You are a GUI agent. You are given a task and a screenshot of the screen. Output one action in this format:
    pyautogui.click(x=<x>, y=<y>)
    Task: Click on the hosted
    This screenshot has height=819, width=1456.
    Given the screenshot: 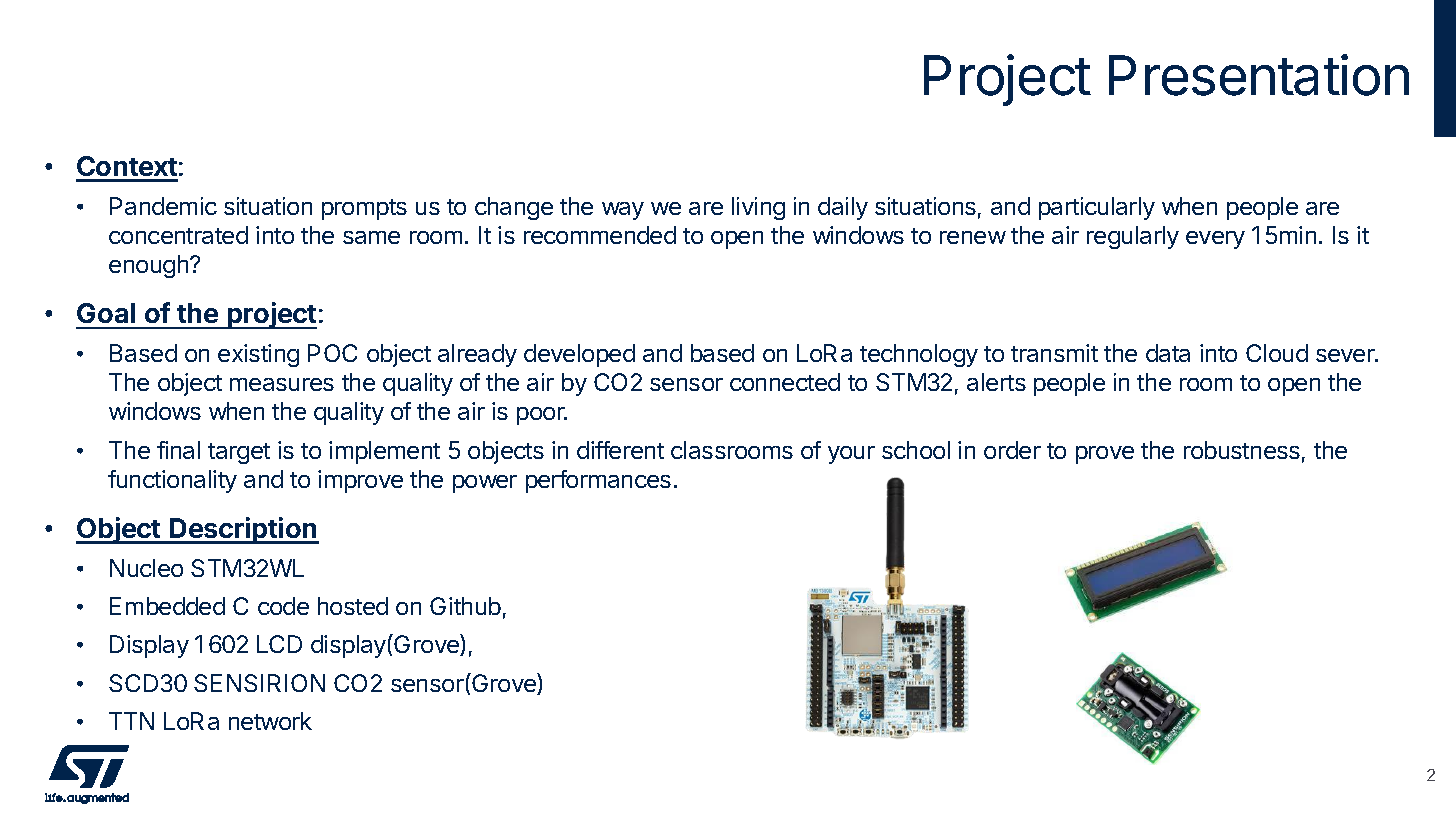 What is the action you would take?
    pyautogui.click(x=353, y=606)
